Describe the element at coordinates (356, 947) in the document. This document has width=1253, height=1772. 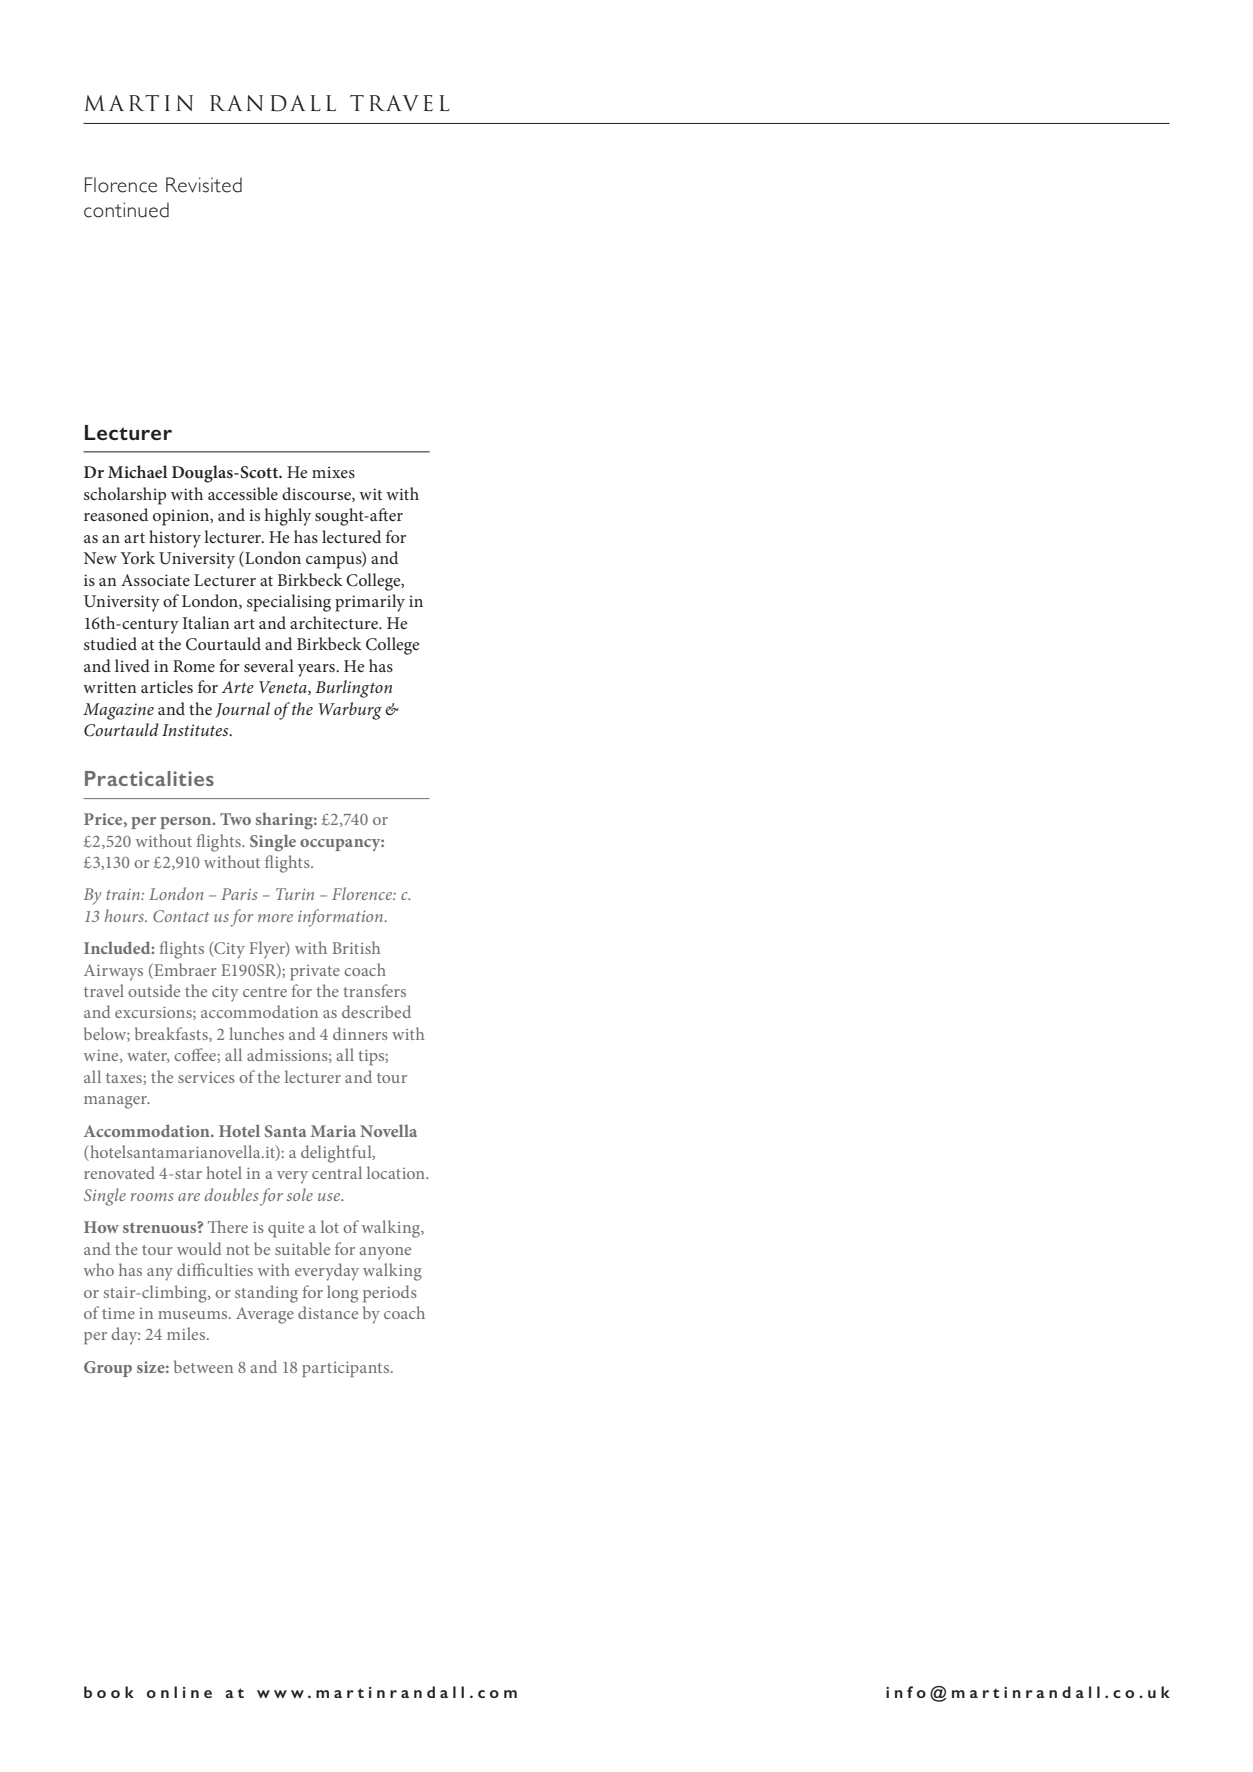
I see `British` at that location.
